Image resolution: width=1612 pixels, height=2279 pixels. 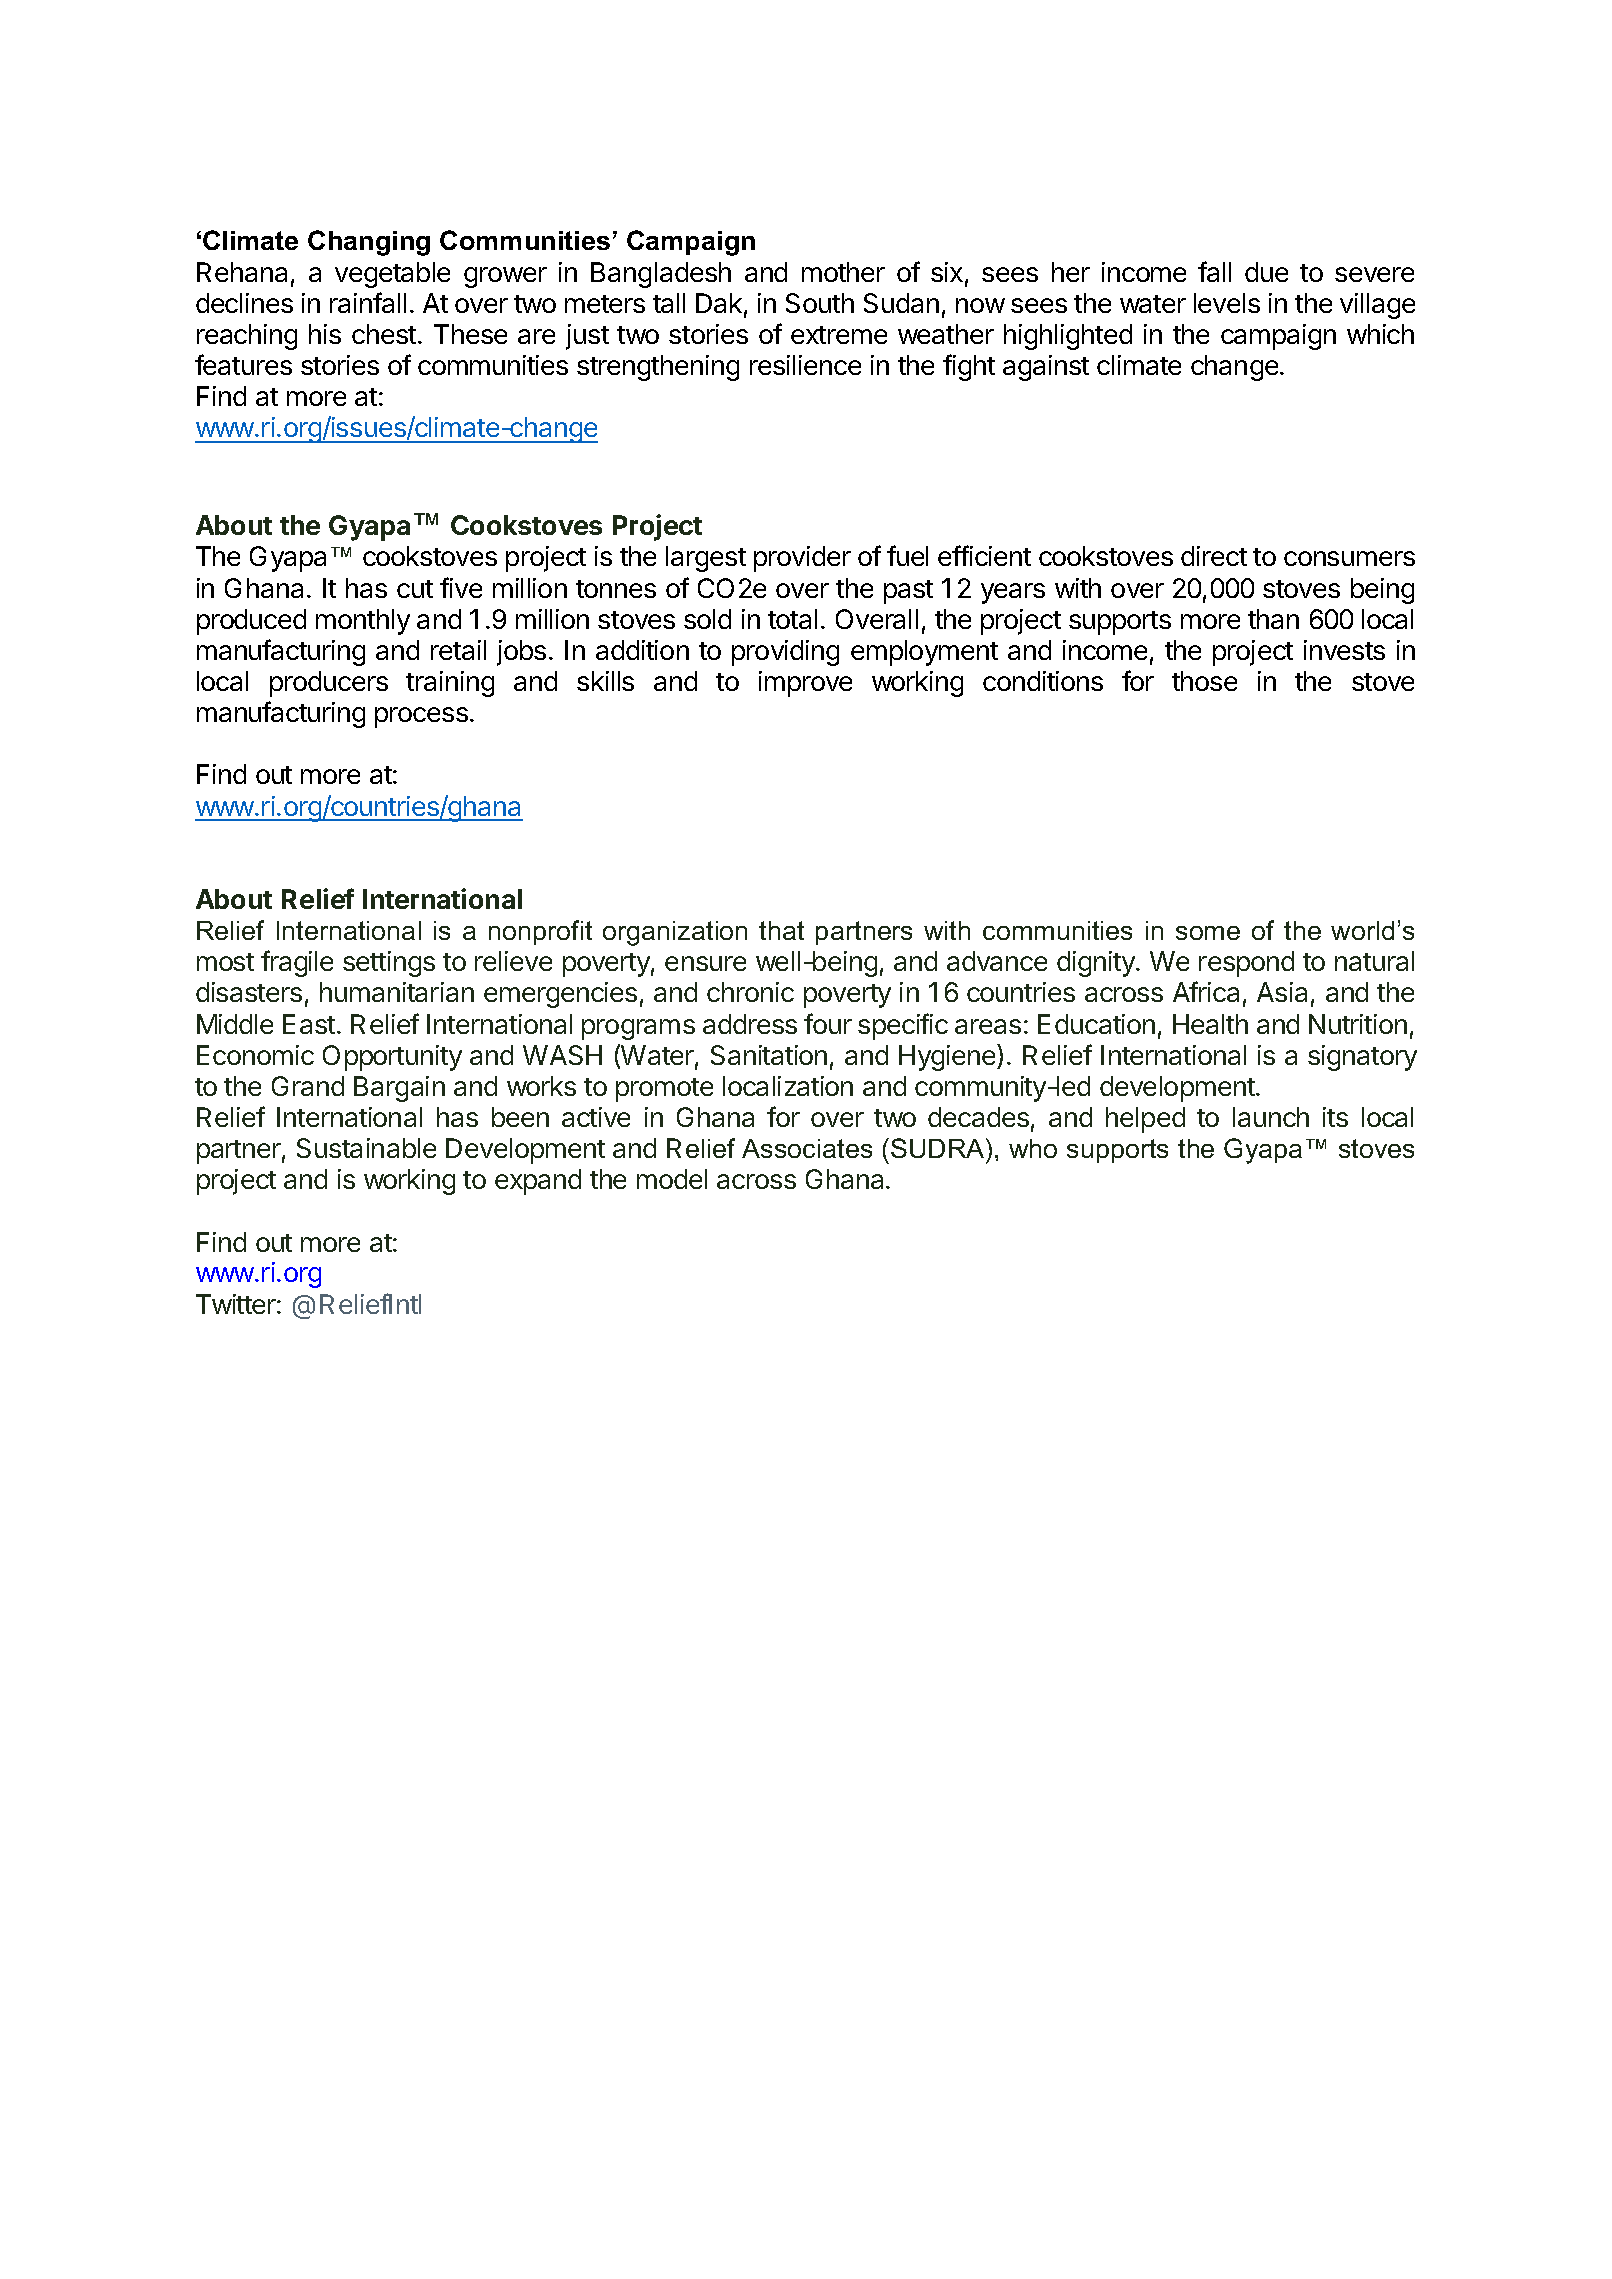 What do you see at coordinates (366, 1148) in the page?
I see `Sustainable` at bounding box center [366, 1148].
